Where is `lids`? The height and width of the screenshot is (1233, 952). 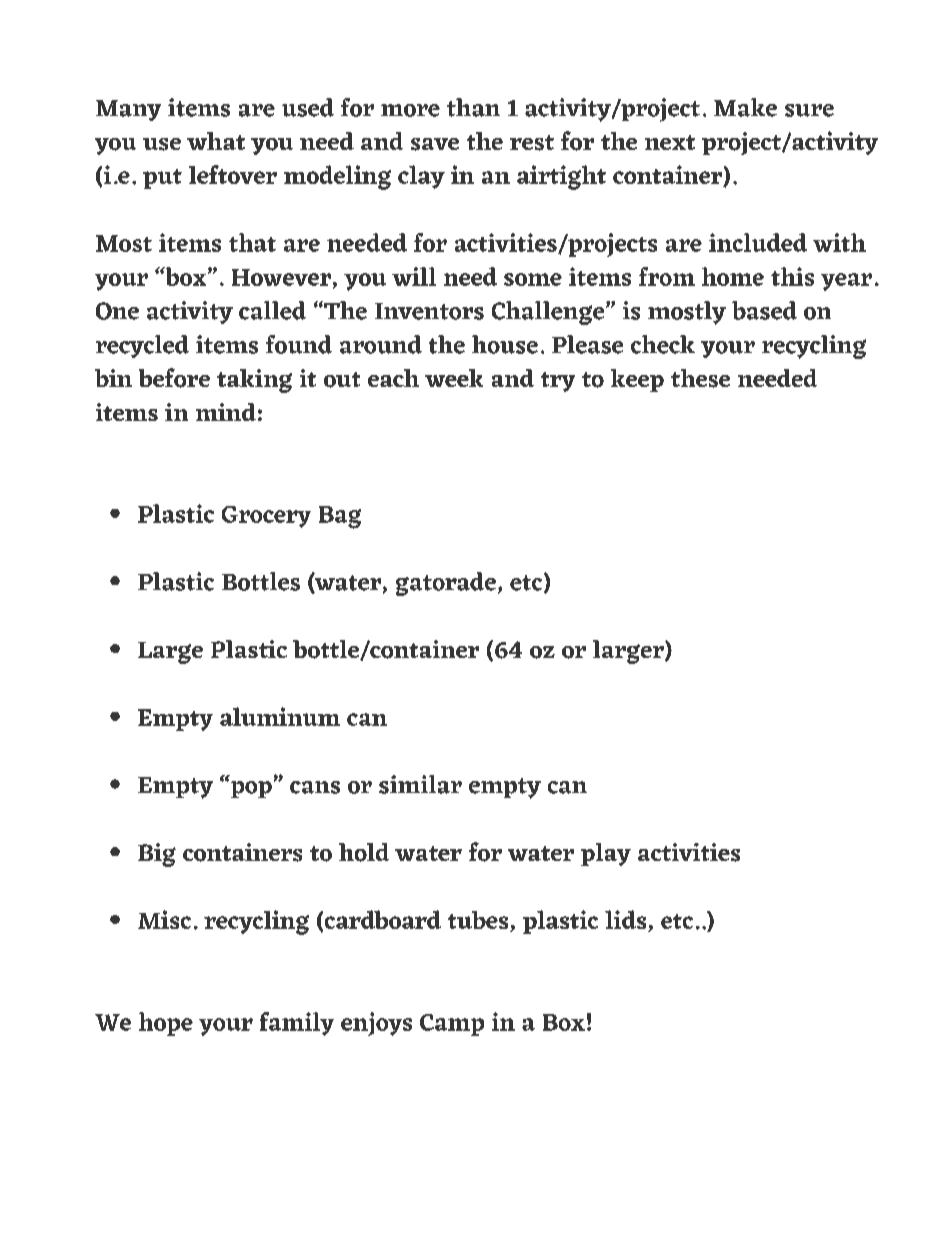 lids is located at coordinates (627, 921).
